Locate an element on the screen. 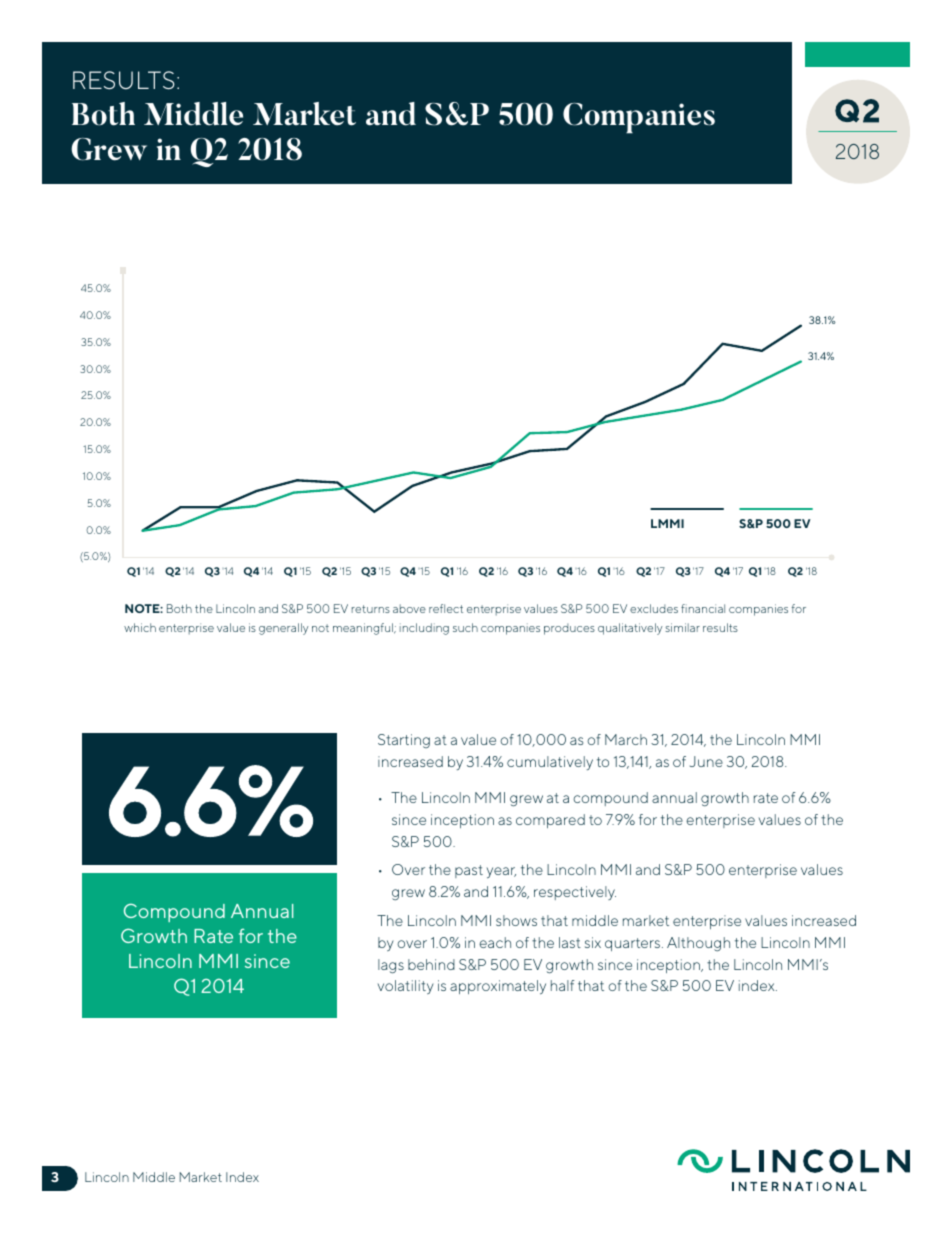 The image size is (952, 1233). past is located at coordinates (469, 871).
